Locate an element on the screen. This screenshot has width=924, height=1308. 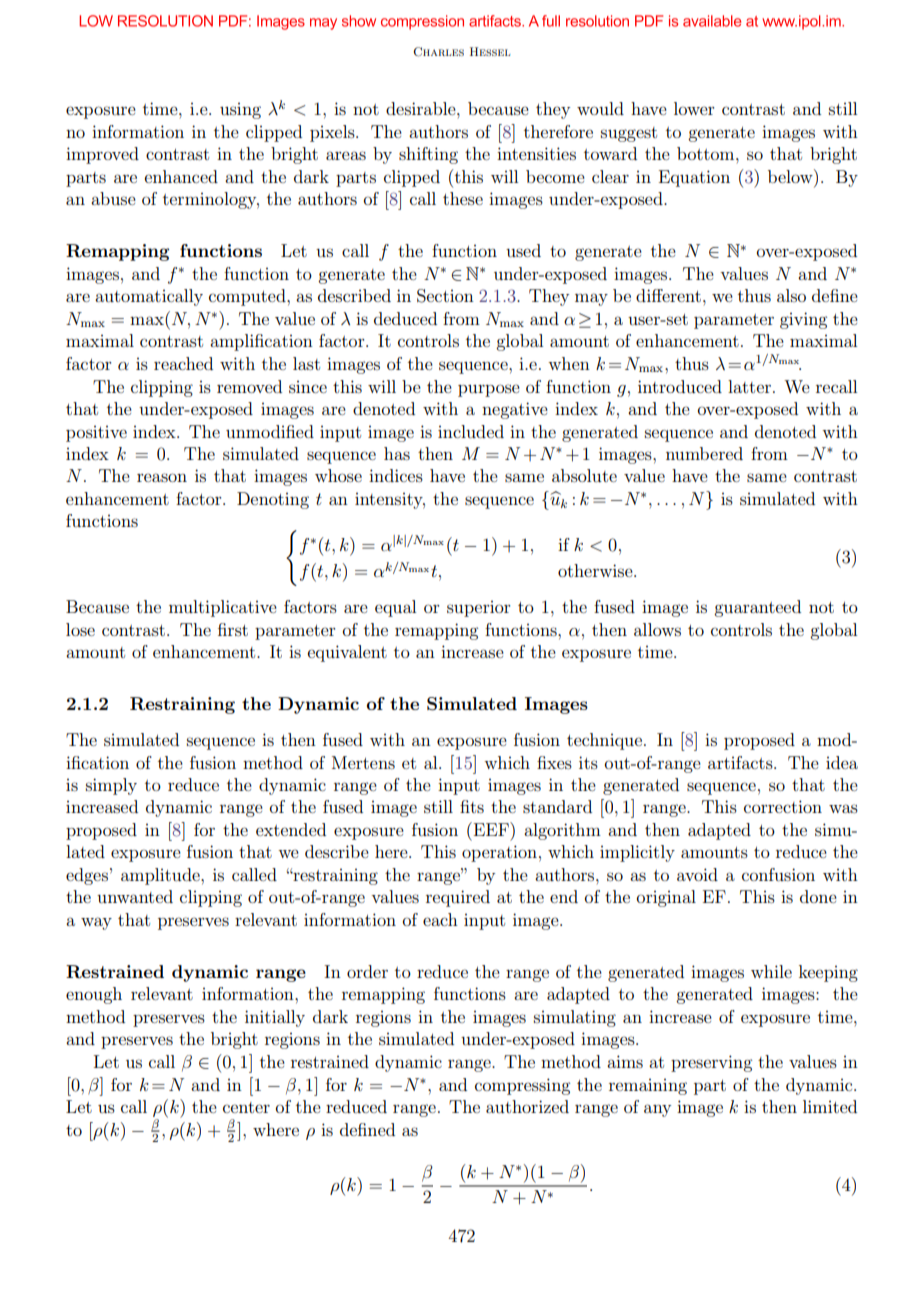
guaranteed is located at coordinates (757, 608).
